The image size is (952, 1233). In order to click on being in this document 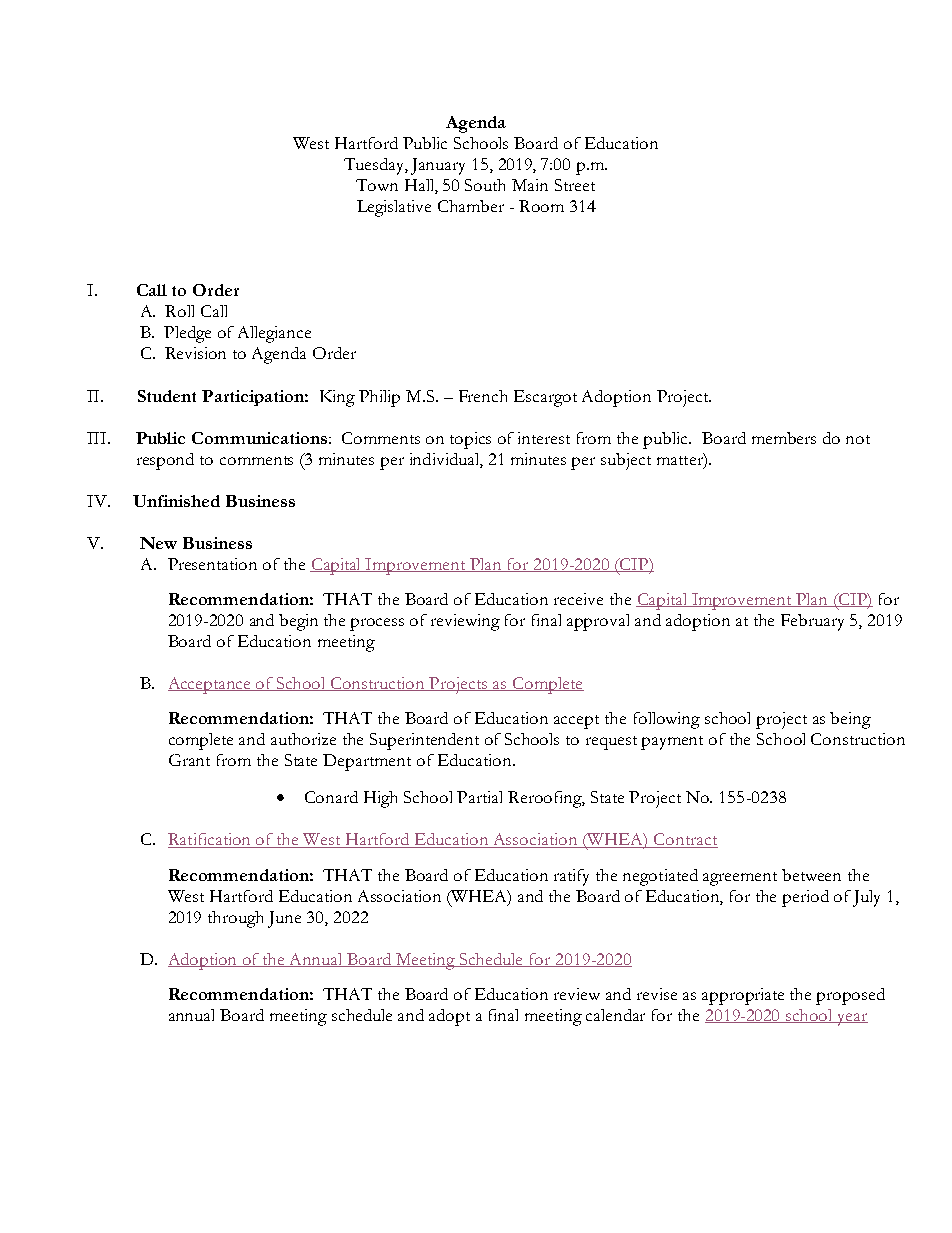, I will do `click(850, 720)`.
